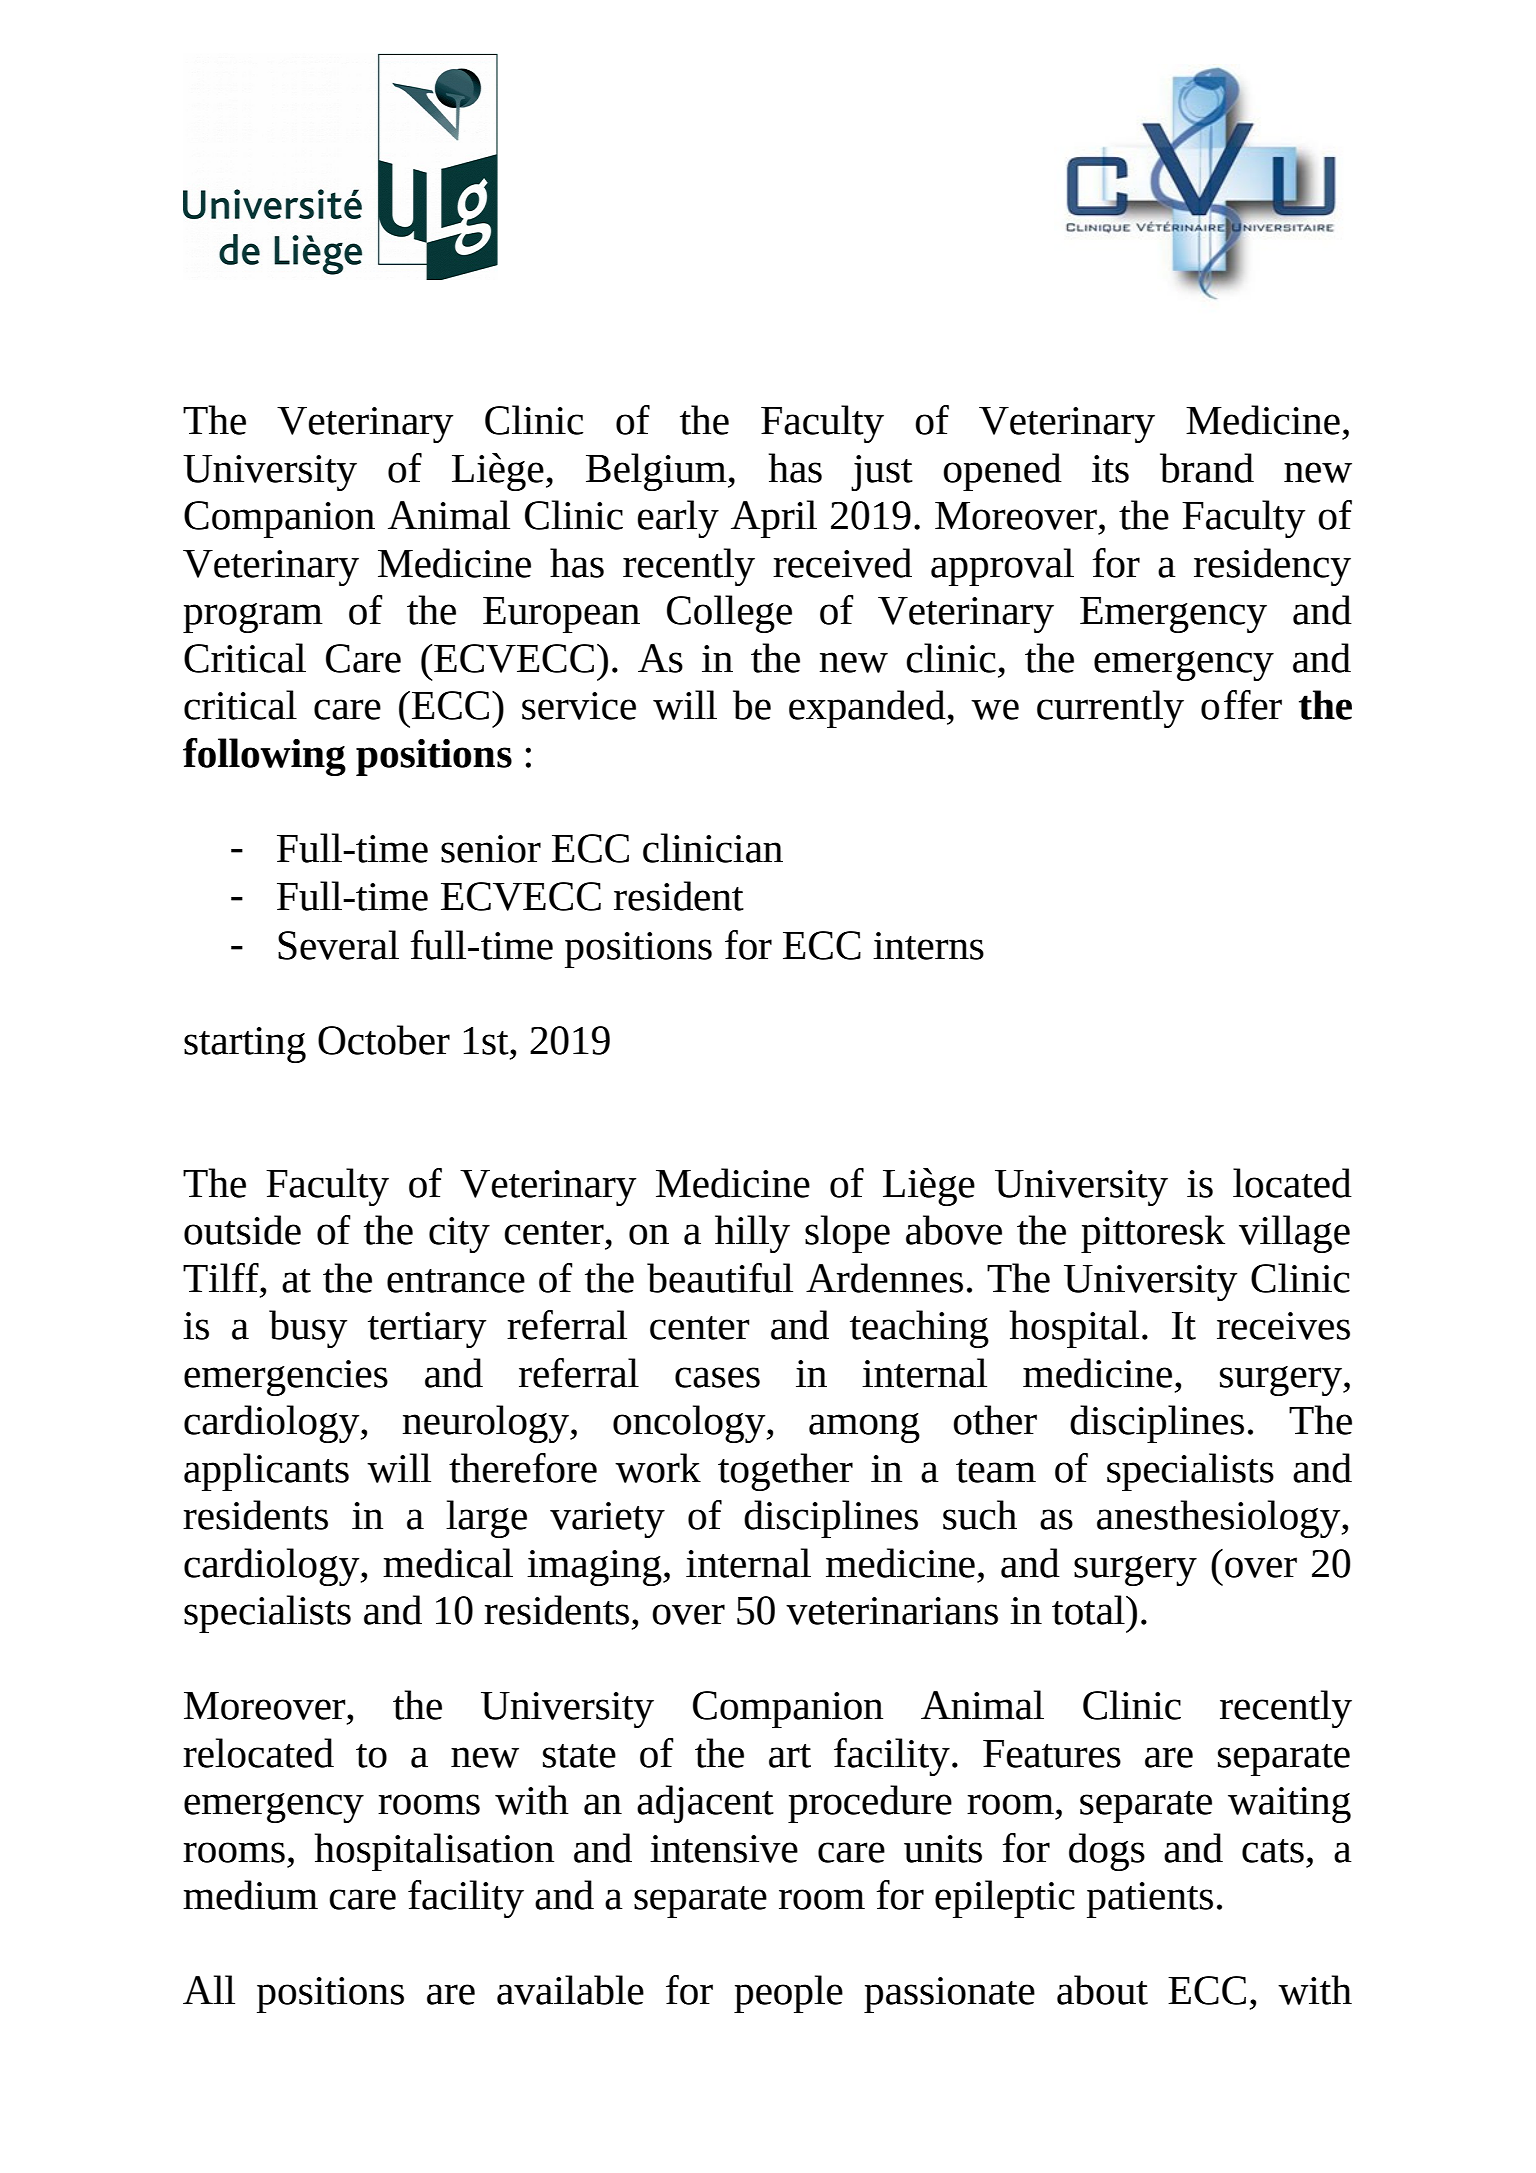  Describe the element at coordinates (338, 945) in the image. I see `Several` at that location.
